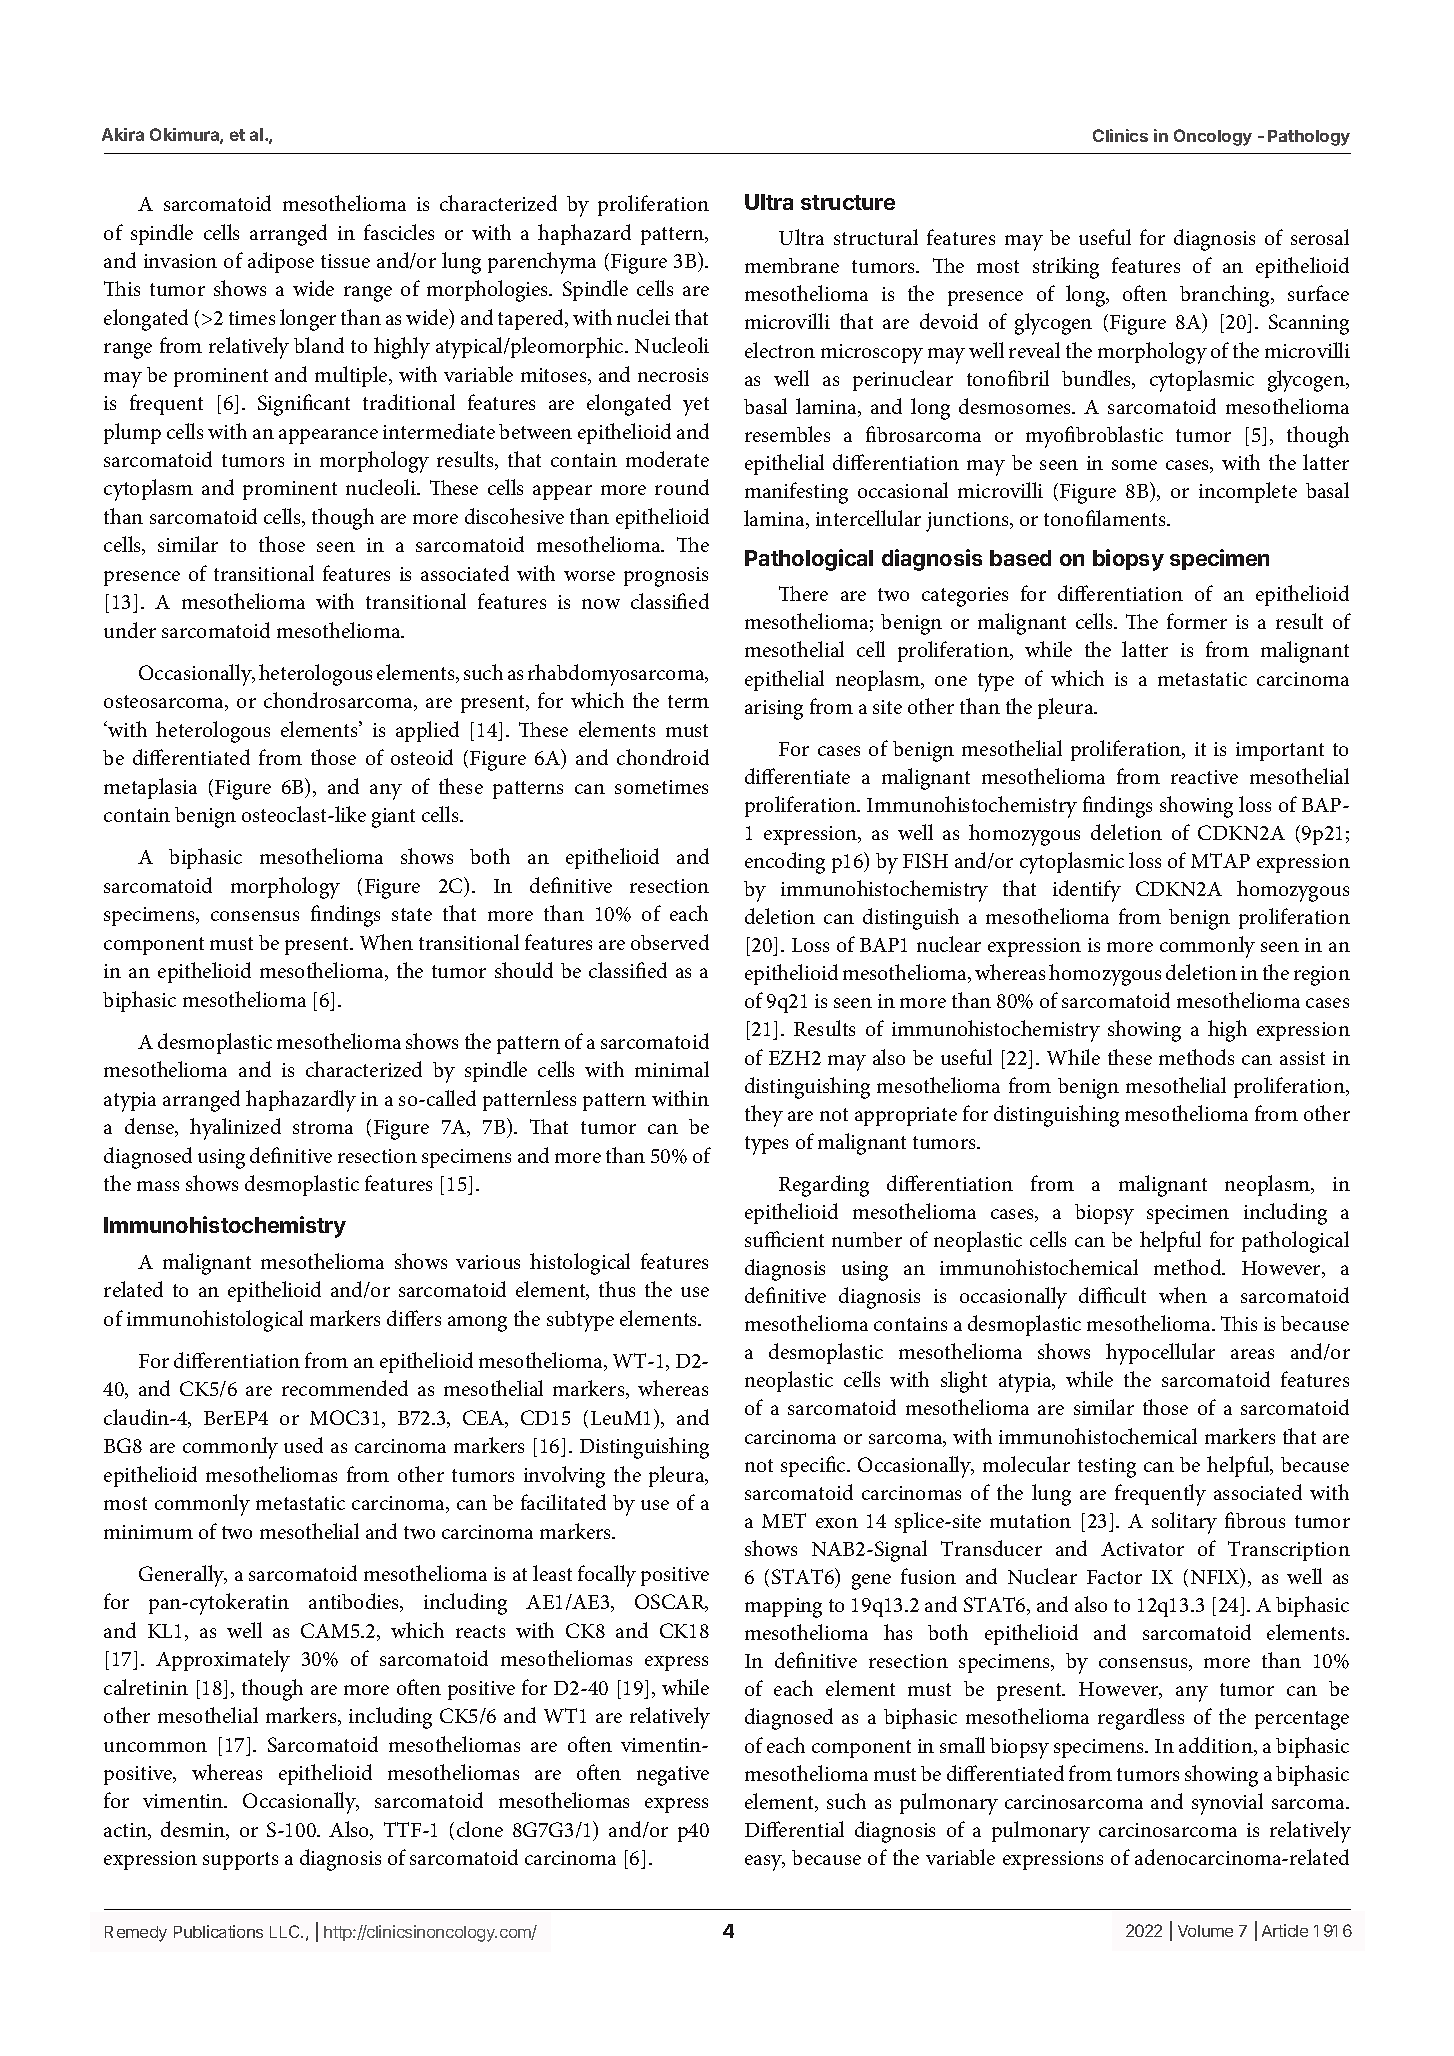 The width and height of the screenshot is (1454, 2056). What do you see at coordinates (792, 265) in the screenshot?
I see `membrane` at bounding box center [792, 265].
